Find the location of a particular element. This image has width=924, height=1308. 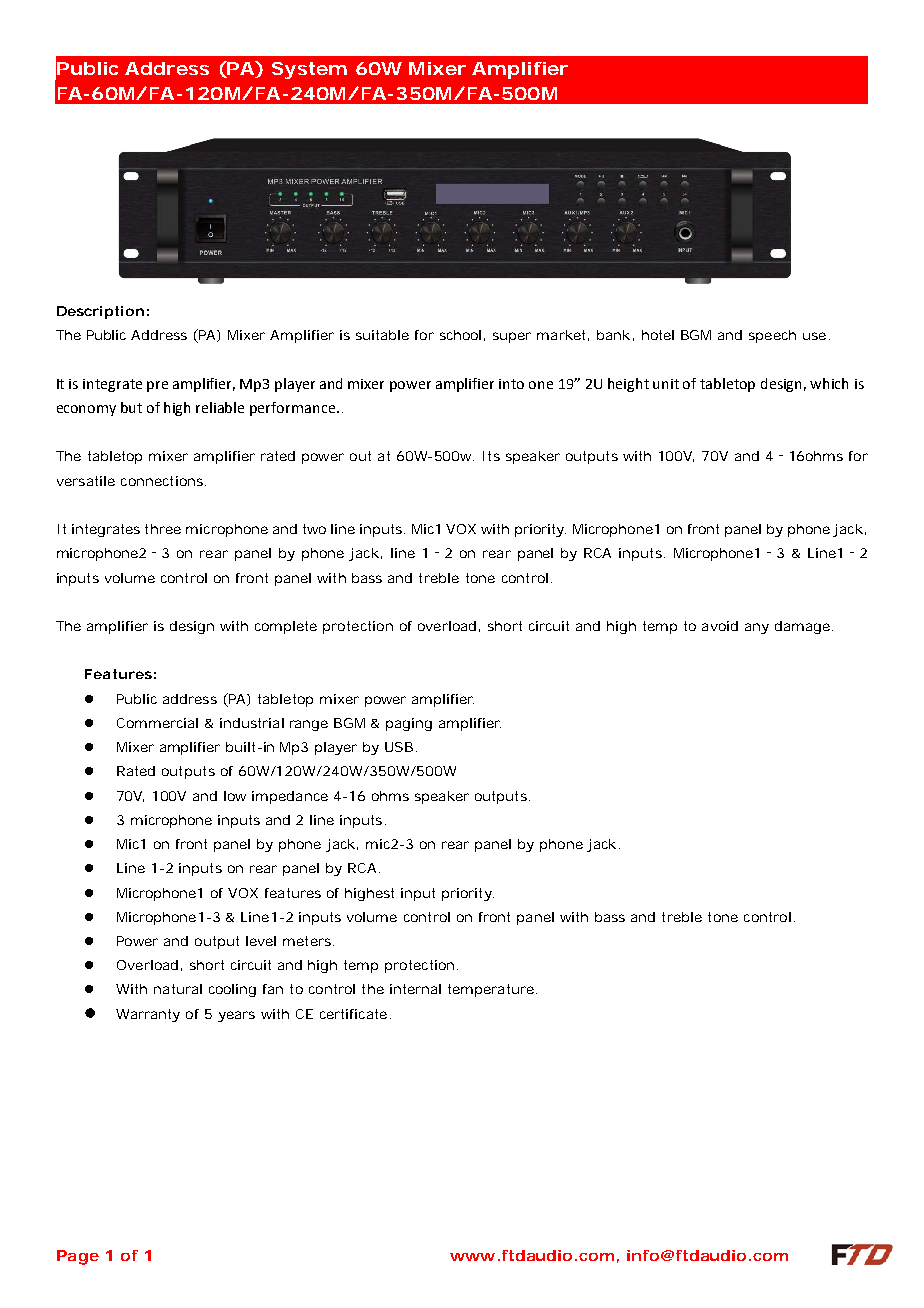

certificate is located at coordinates (353, 1014).
